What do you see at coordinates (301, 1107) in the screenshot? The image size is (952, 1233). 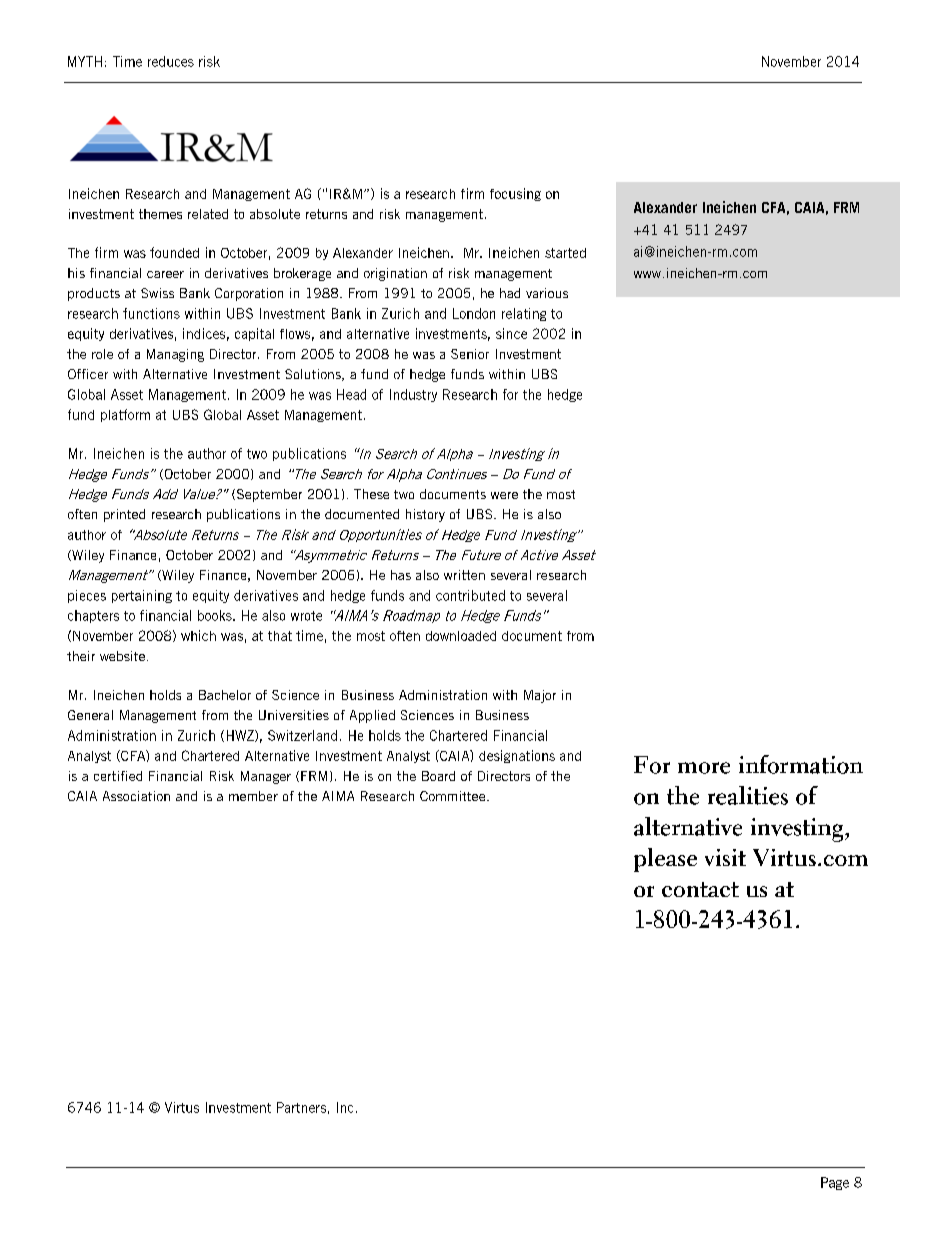 I see `Partners` at bounding box center [301, 1107].
